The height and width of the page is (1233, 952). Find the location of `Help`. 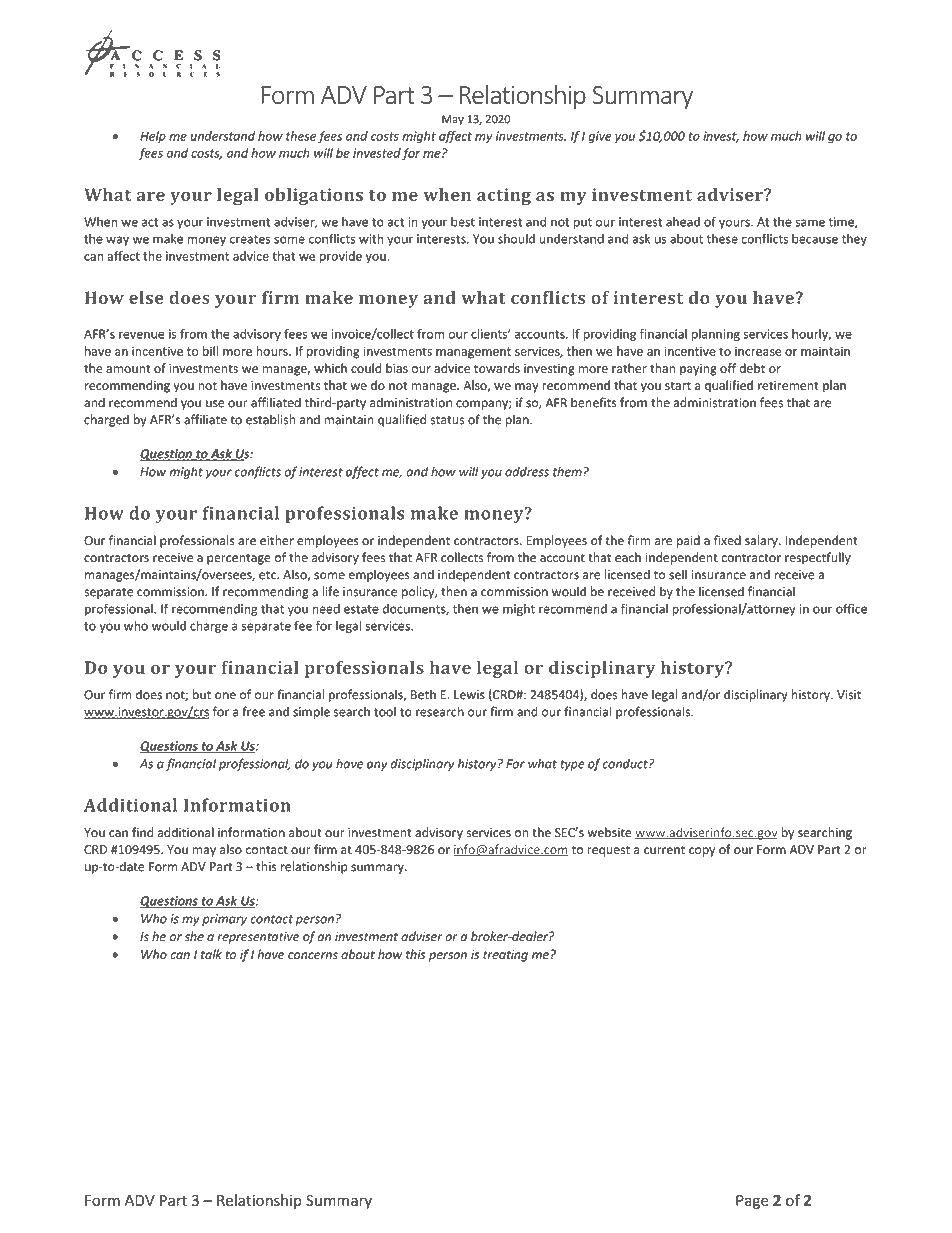

Help is located at coordinates (153, 137).
